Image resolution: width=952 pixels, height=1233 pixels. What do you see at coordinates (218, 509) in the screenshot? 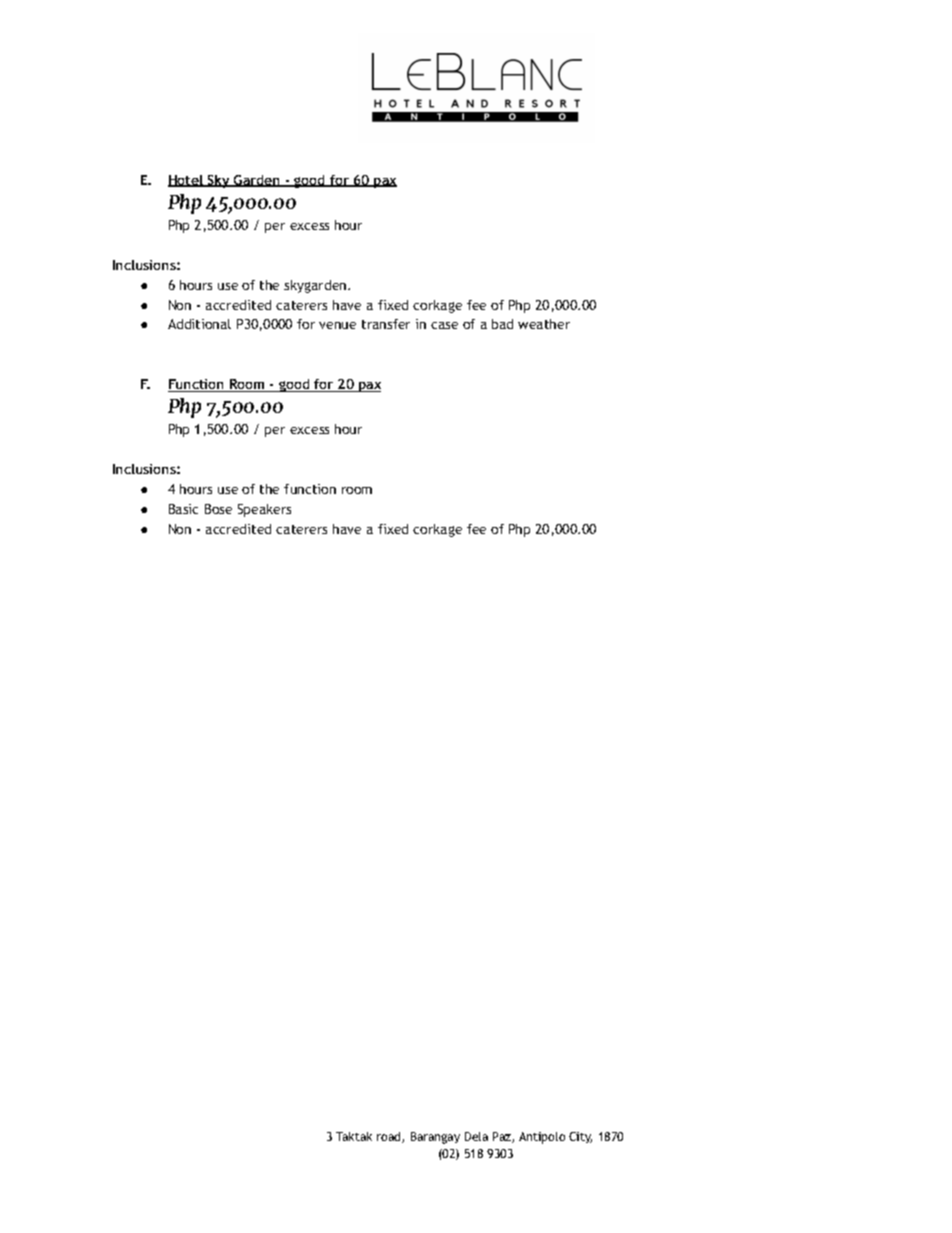
I see `Bose` at bounding box center [218, 509].
